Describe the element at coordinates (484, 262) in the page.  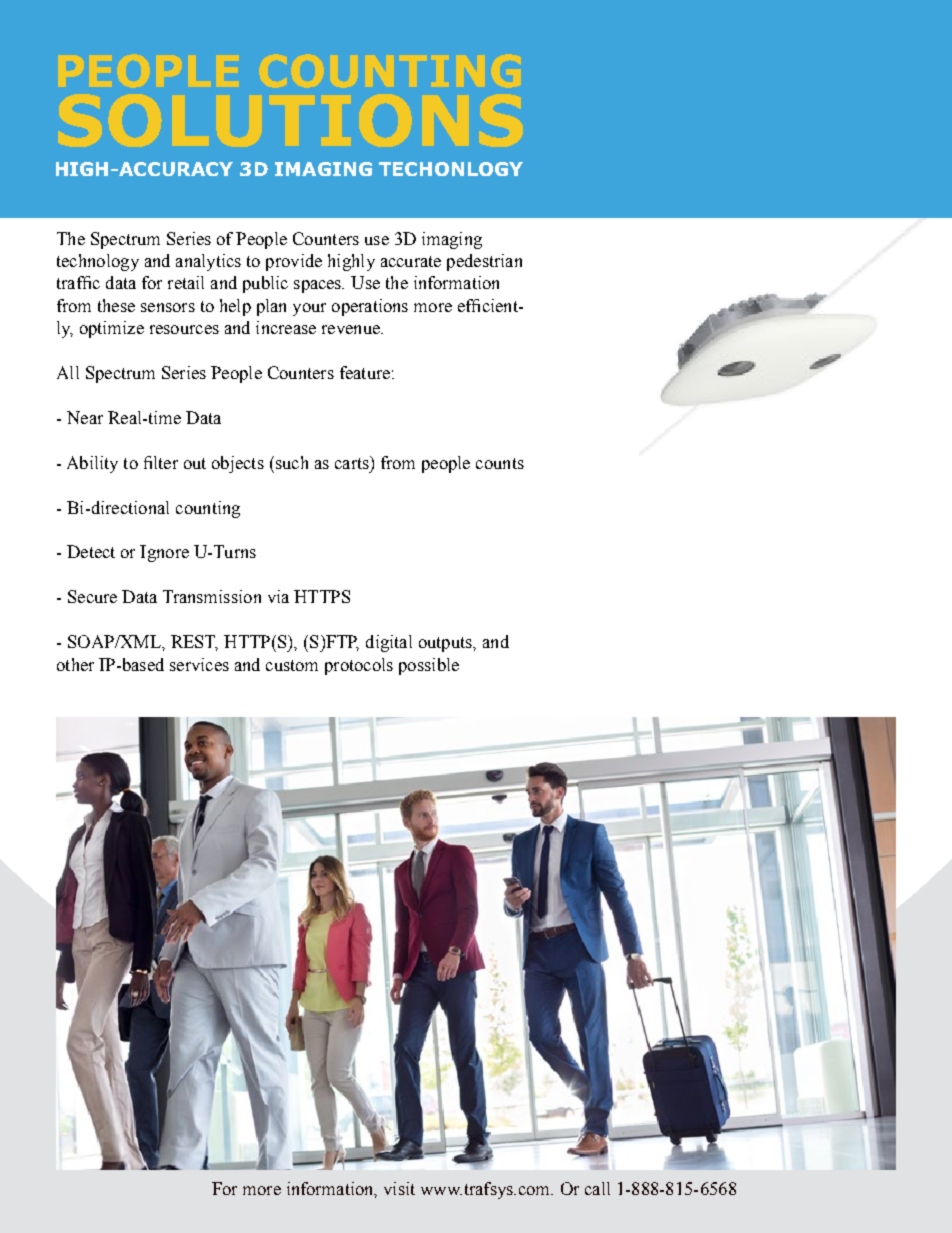
I see `pedestrian` at that location.
